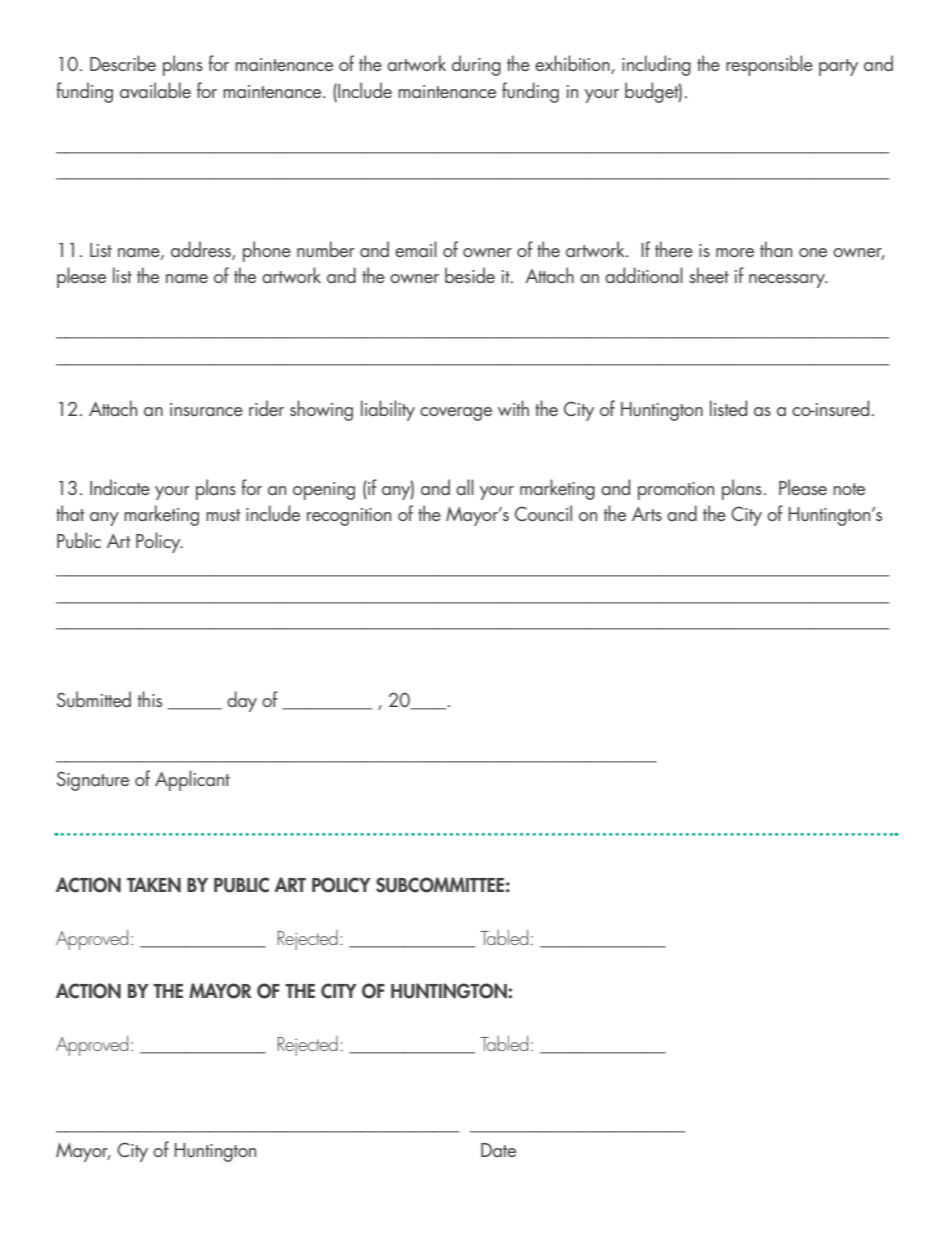 This screenshot has height=1233, width=952. I want to click on during, so click(476, 65).
